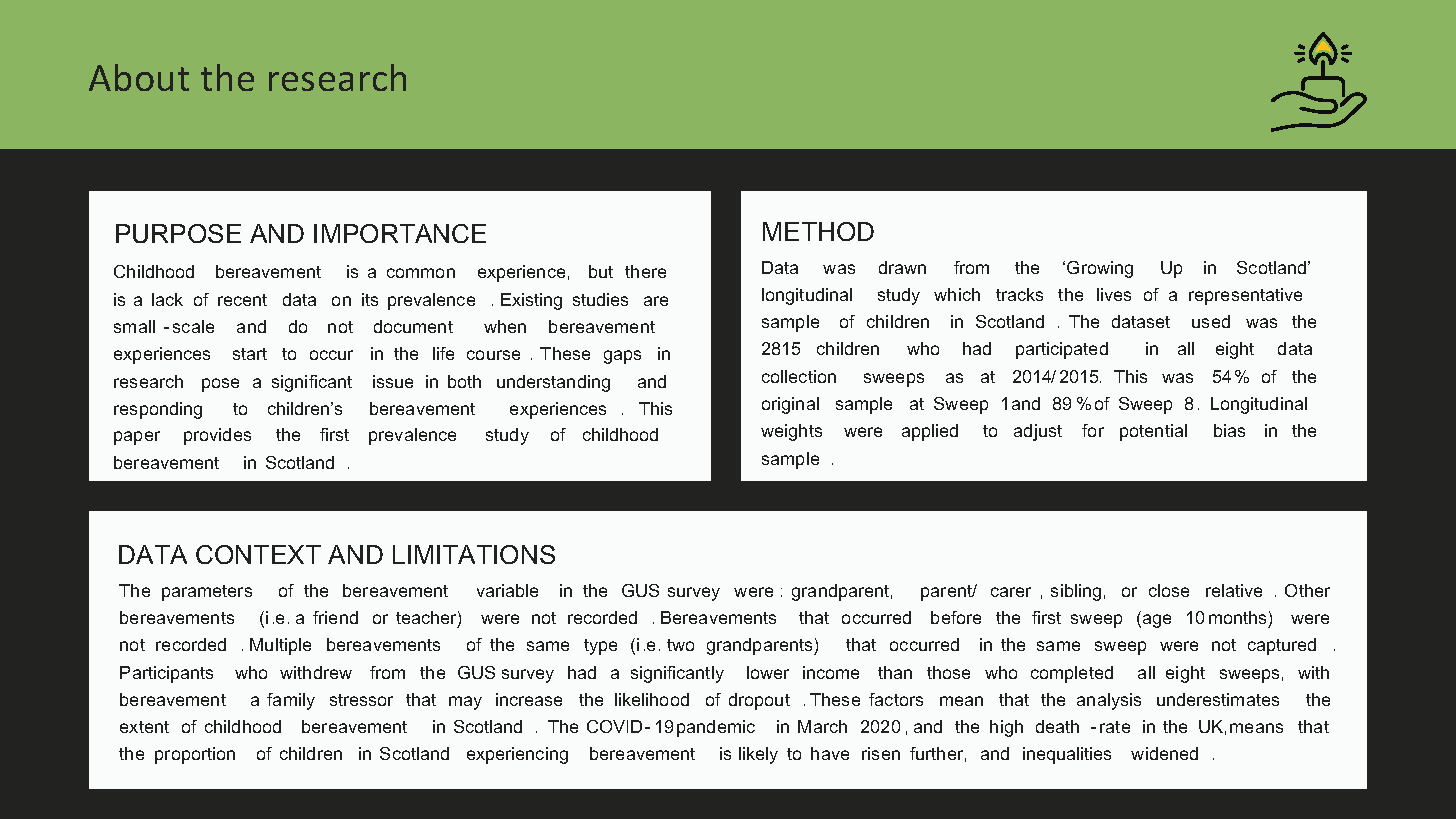 This screenshot has height=819, width=1456. What do you see at coordinates (758, 755) in the screenshot?
I see `likely` at bounding box center [758, 755].
